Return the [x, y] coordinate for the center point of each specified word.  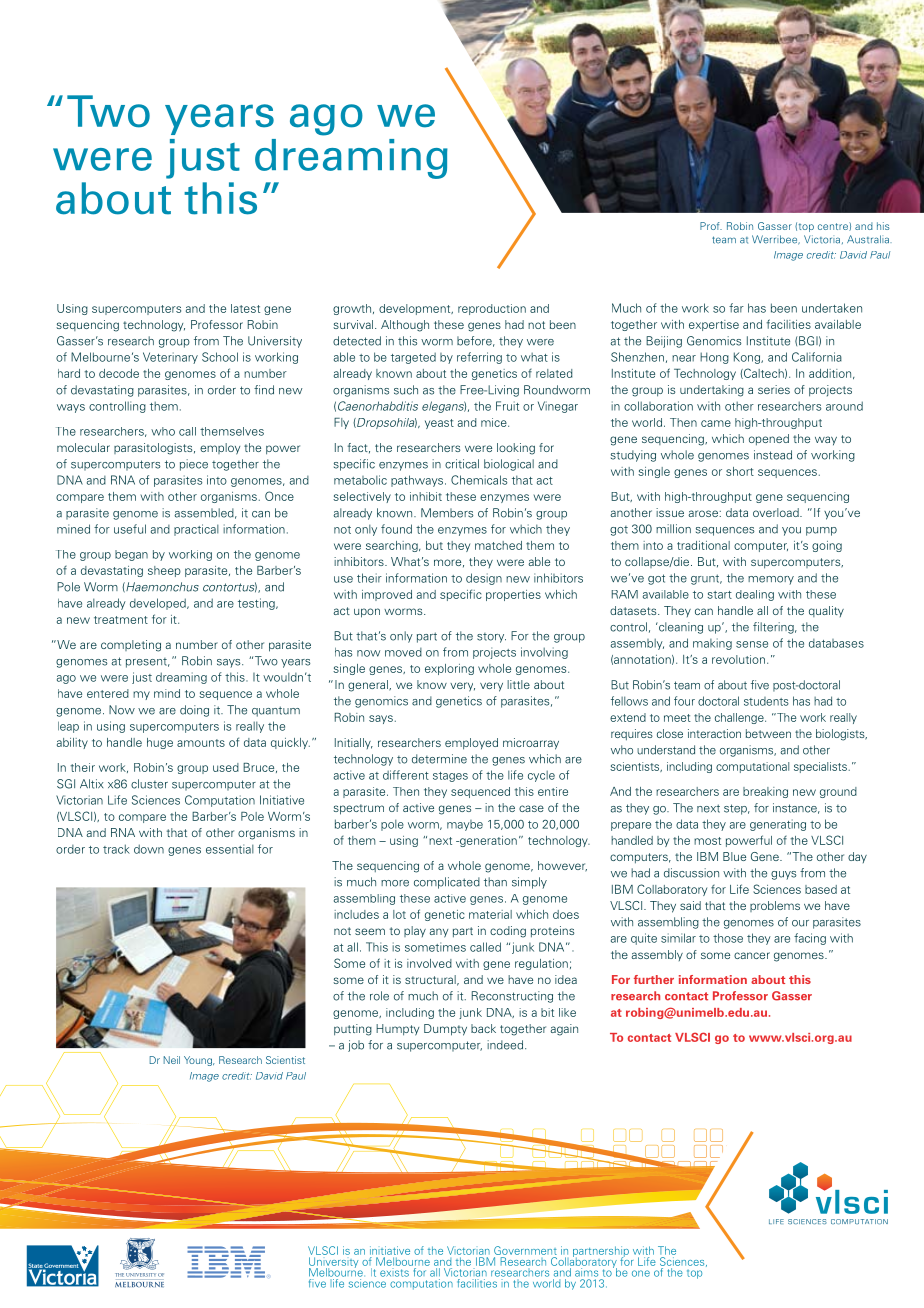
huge [160, 743]
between [768, 733]
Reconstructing [512, 997]
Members [447, 513]
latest [245, 308]
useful [130, 529]
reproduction [492, 309]
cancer [752, 955]
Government [525, 1250]
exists [394, 1272]
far [736, 308]
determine [439, 759]
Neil [172, 1060]
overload [777, 512]
